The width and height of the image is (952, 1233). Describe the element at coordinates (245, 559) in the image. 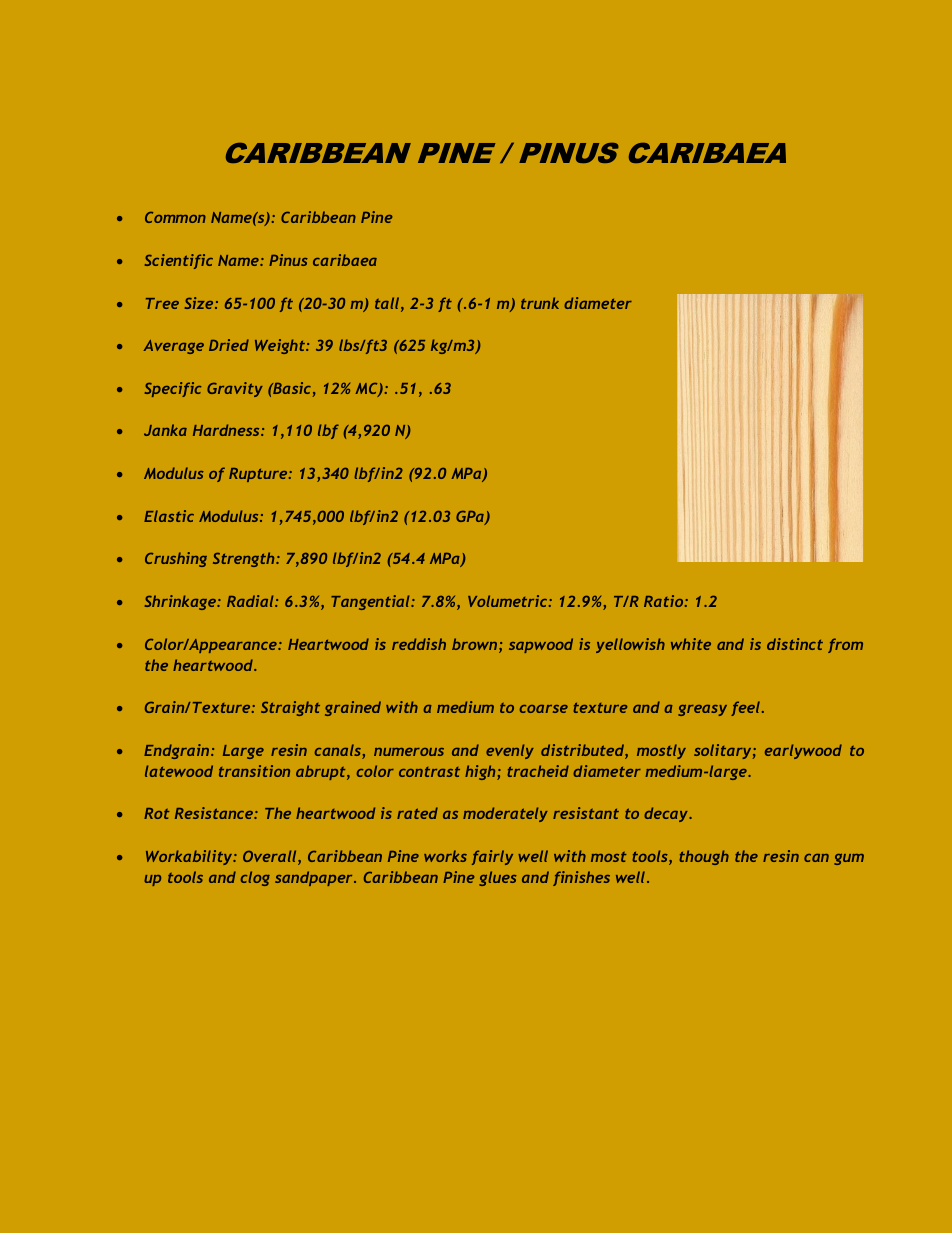

I see `Strength` at that location.
